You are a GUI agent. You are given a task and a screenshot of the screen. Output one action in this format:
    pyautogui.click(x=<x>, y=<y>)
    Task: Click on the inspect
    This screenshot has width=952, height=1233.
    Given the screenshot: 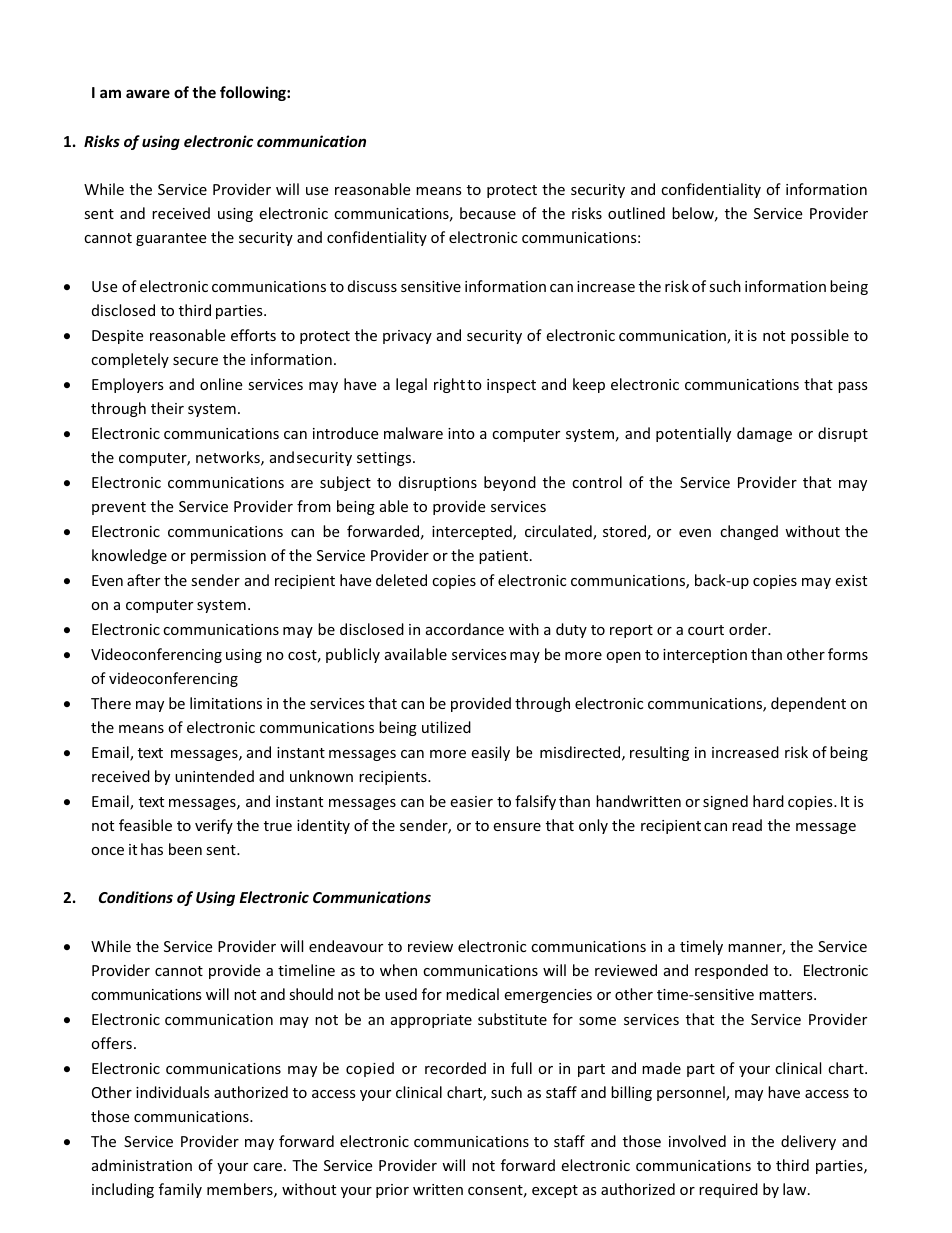 What is the action you would take?
    pyautogui.click(x=511, y=386)
